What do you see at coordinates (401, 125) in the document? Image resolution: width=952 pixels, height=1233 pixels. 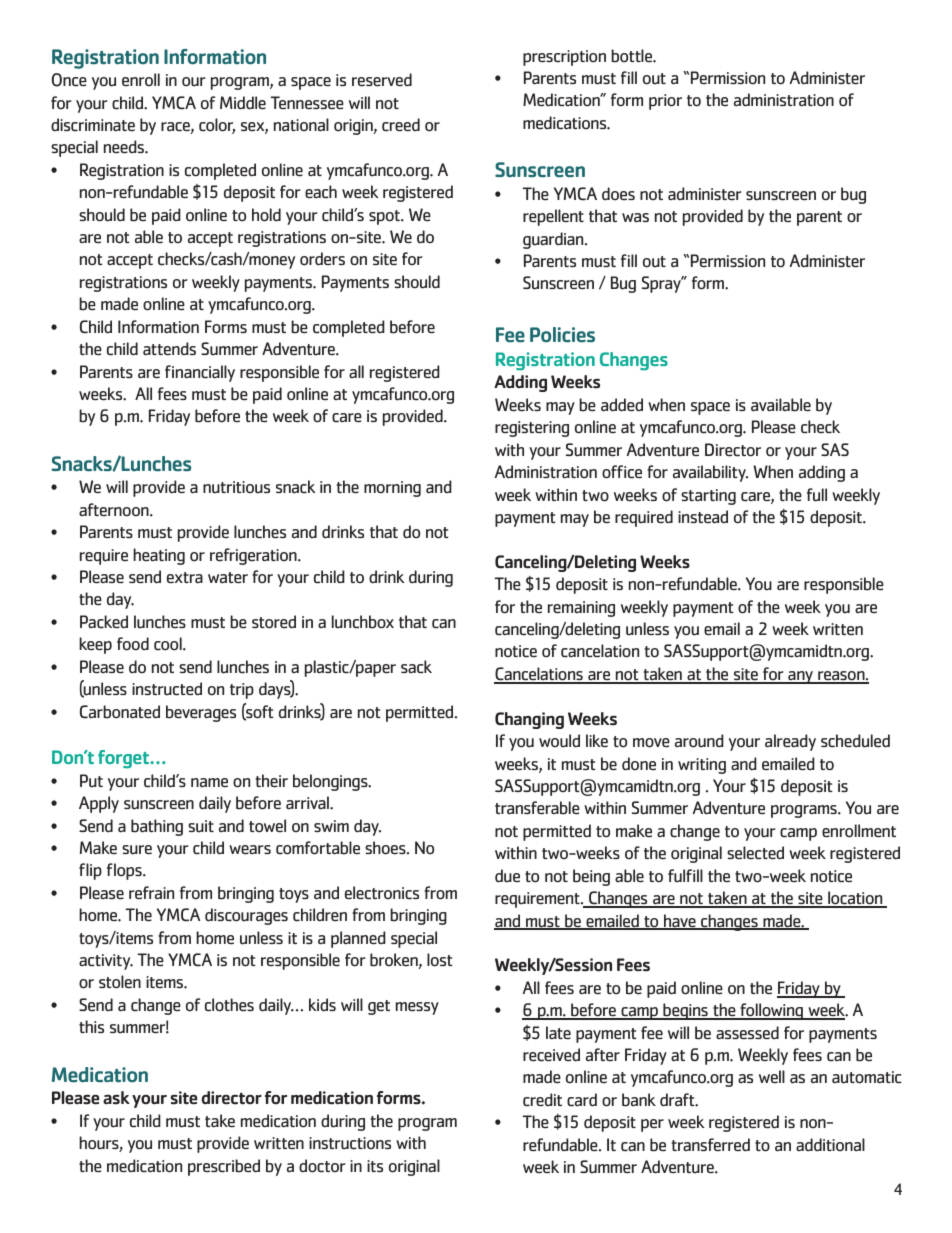 I see `creed` at bounding box center [401, 125].
